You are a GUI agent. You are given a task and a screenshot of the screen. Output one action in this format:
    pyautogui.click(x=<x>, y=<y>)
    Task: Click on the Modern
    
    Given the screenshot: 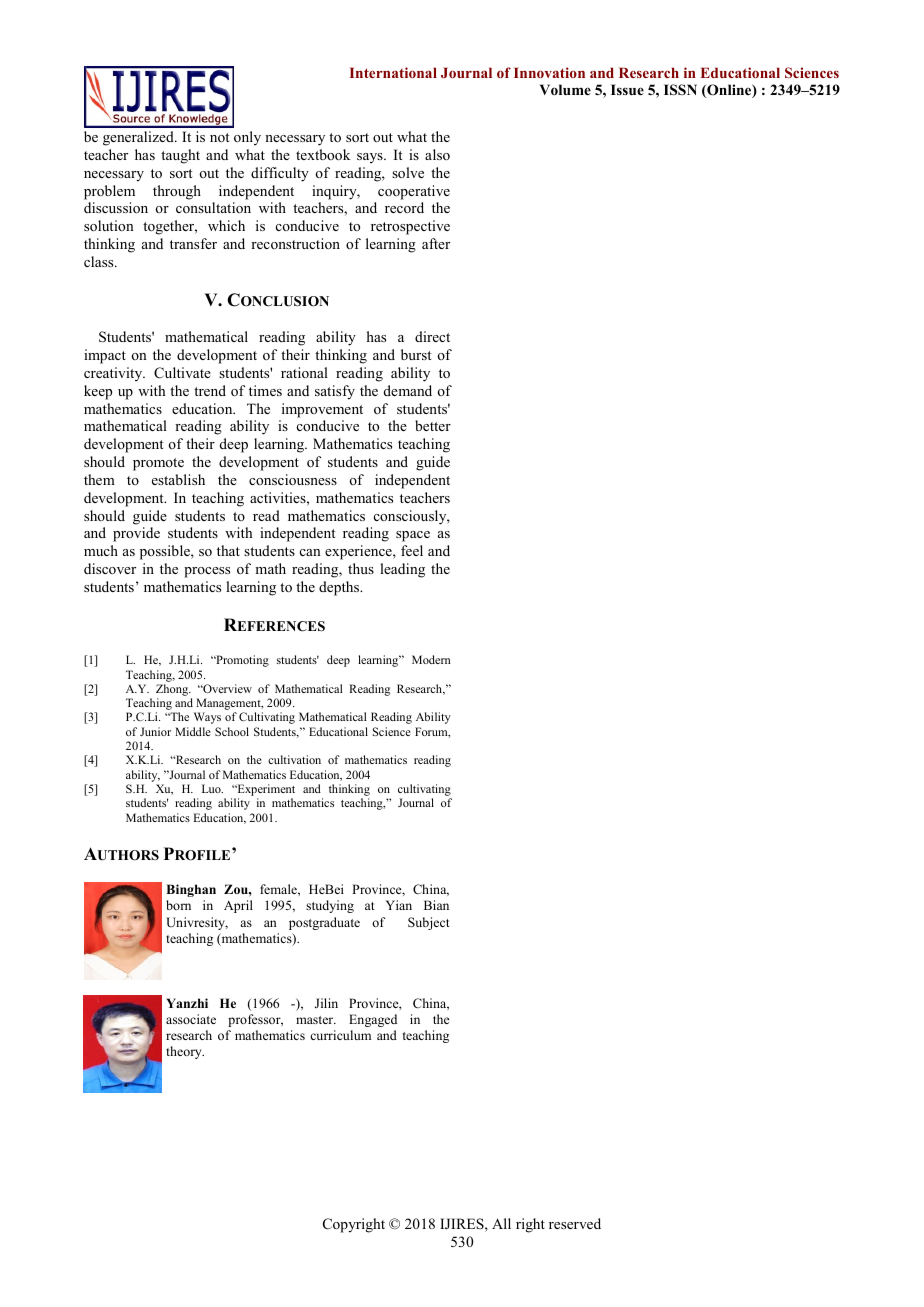 What is the action you would take?
    pyautogui.click(x=431, y=659)
